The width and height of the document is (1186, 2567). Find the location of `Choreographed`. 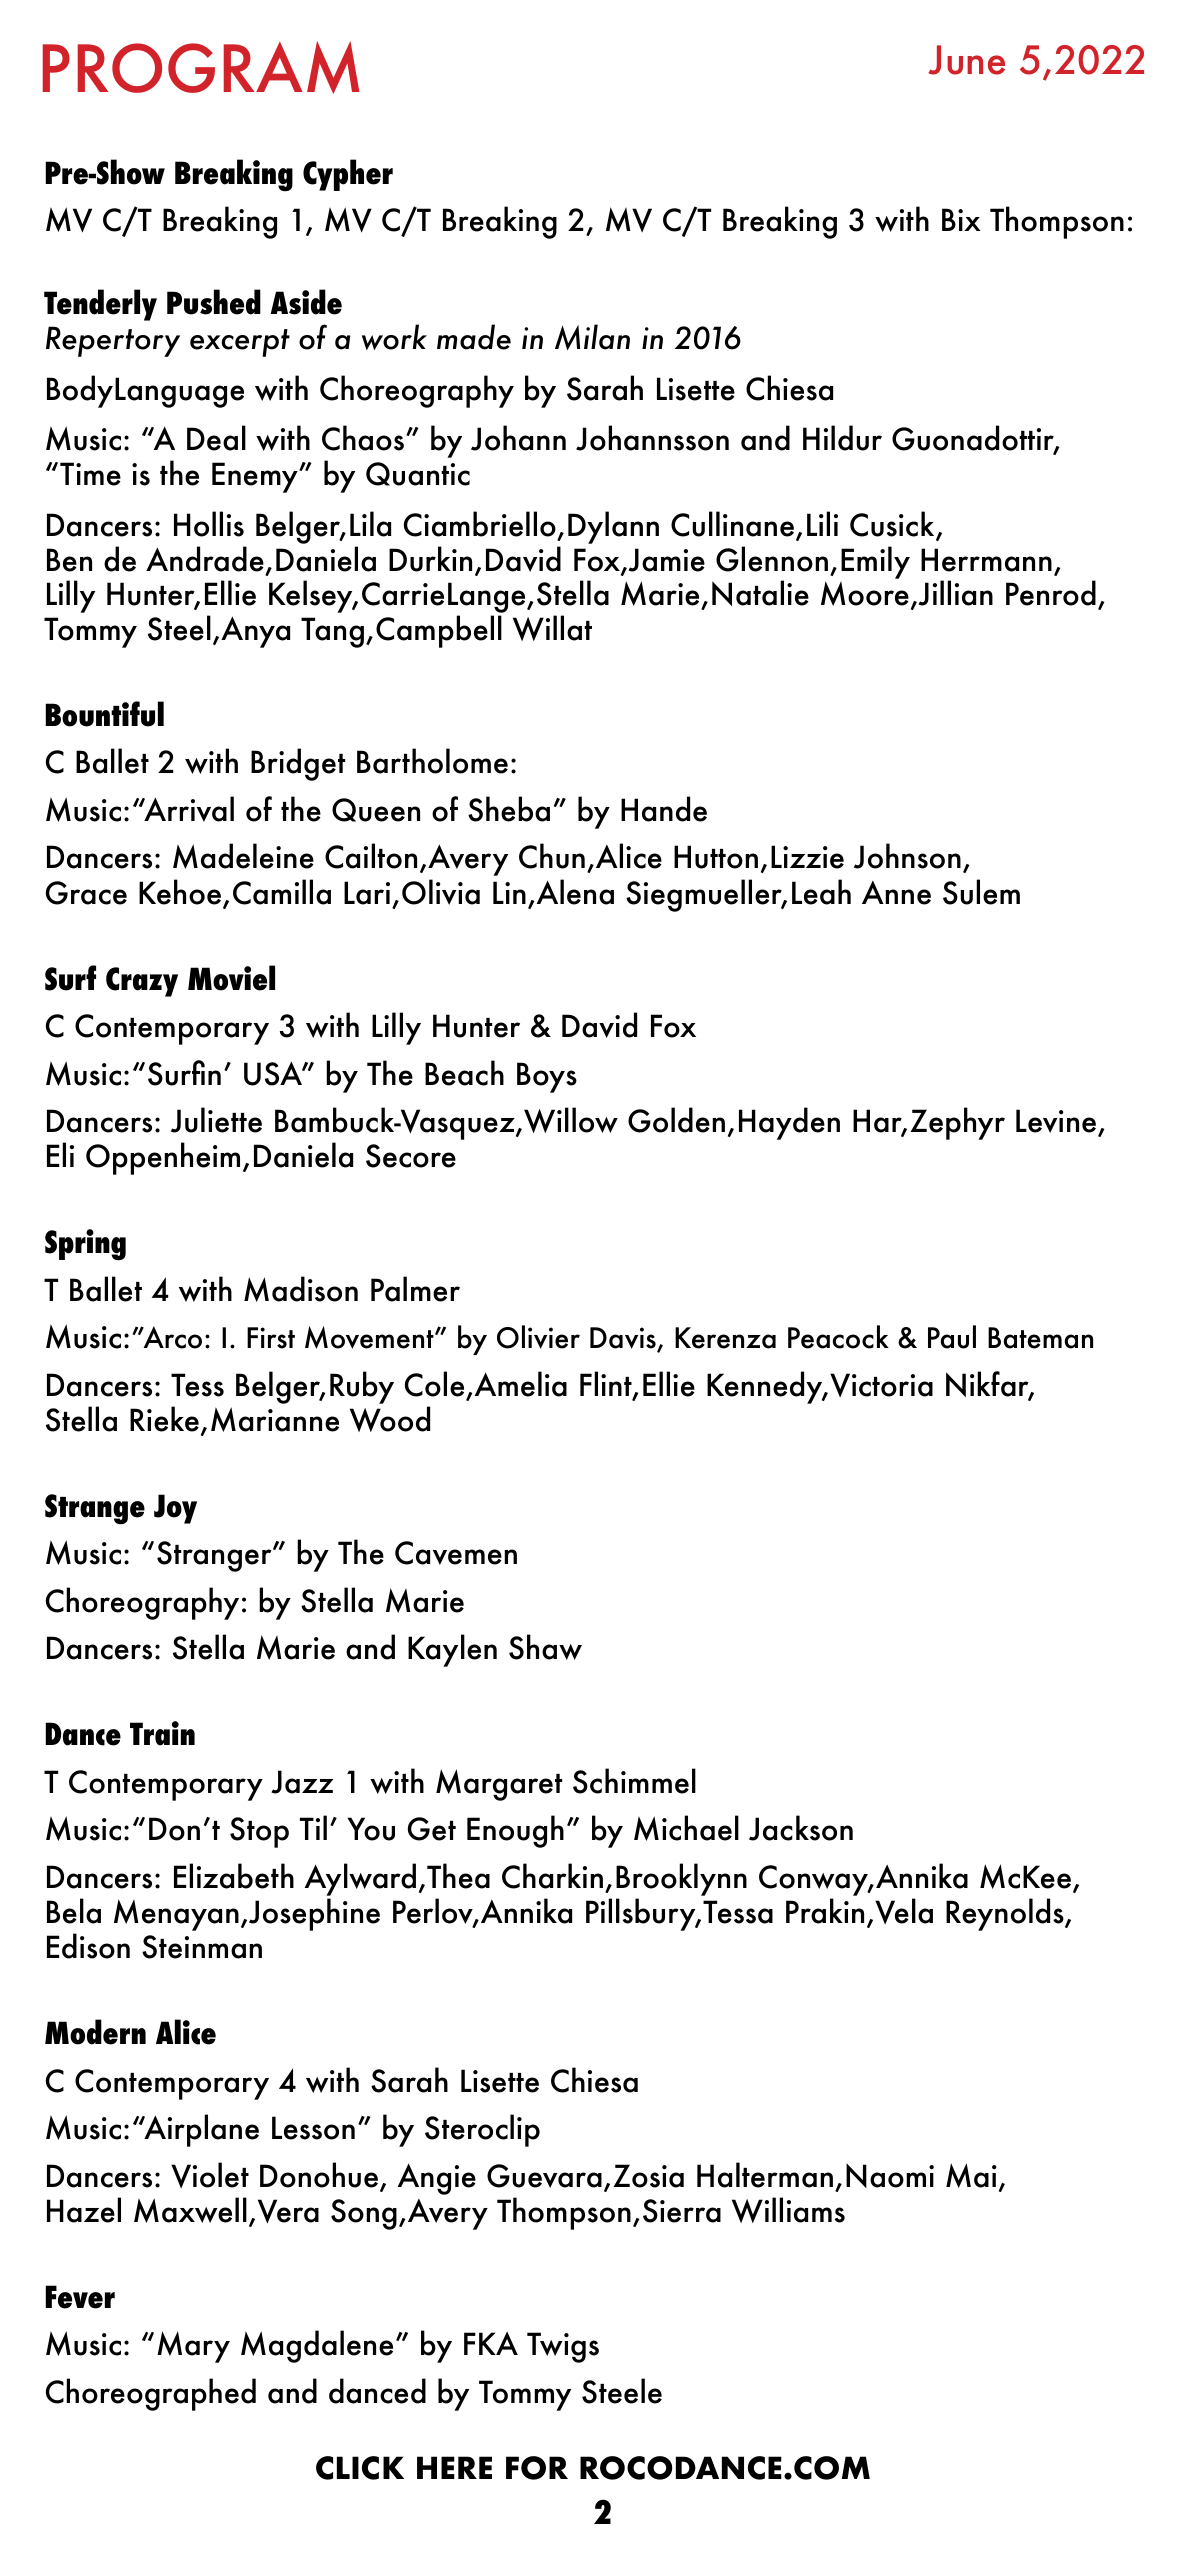

Choreographed is located at coordinates (151, 2394).
